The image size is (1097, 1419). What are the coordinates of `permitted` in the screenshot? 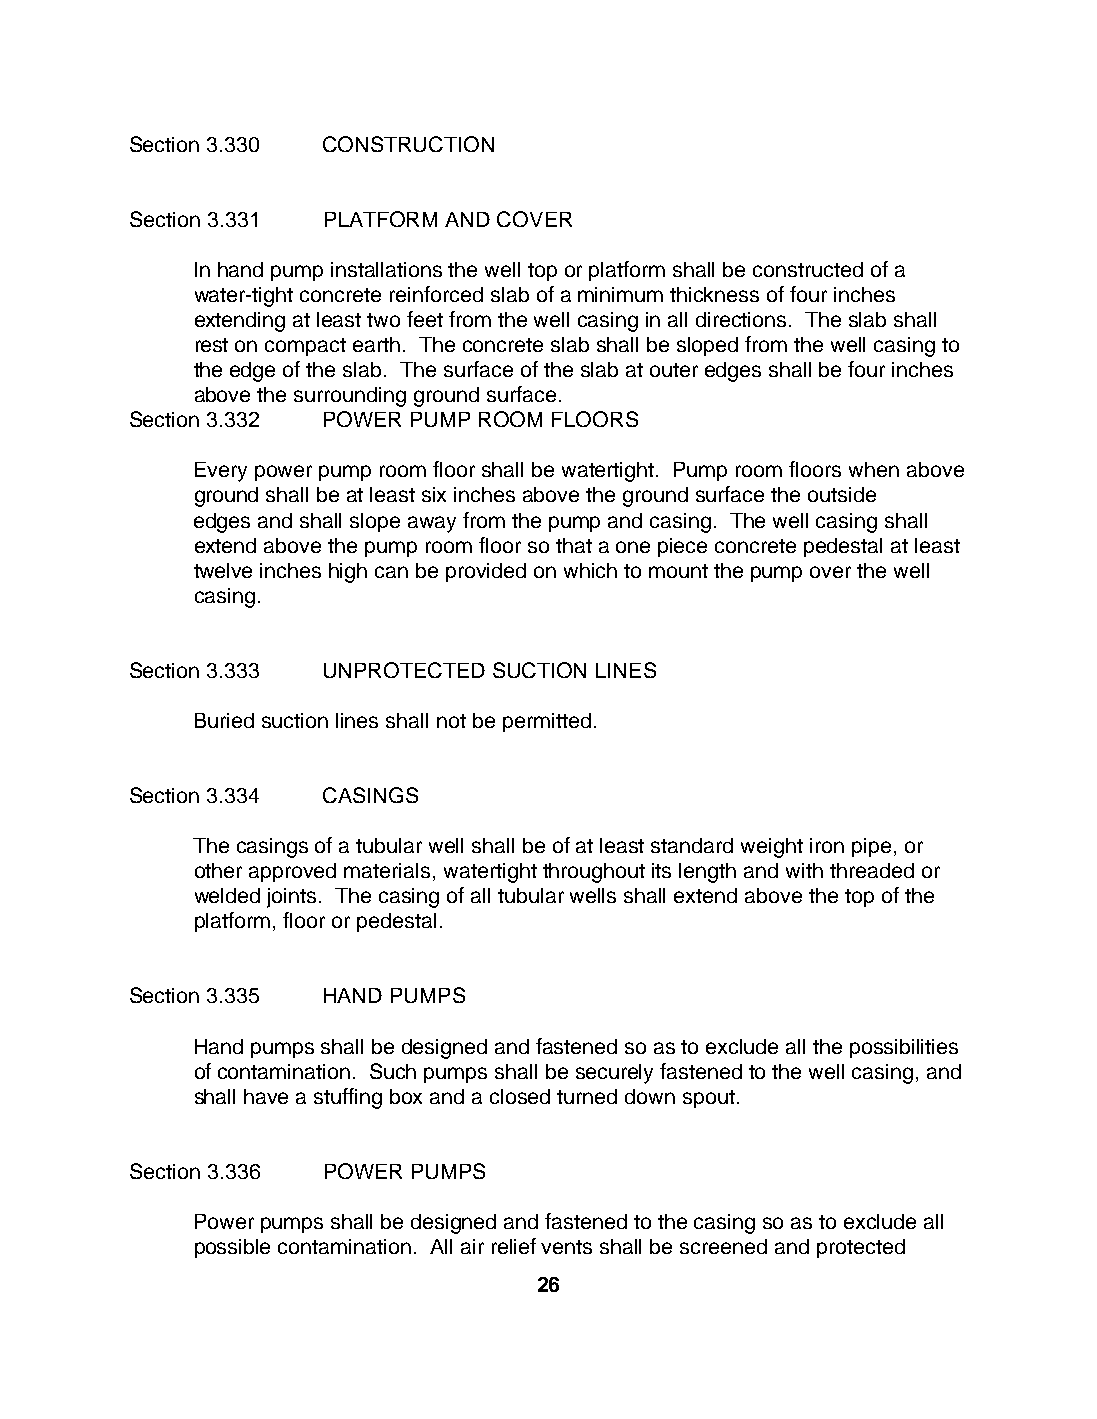 It's located at (547, 722).
